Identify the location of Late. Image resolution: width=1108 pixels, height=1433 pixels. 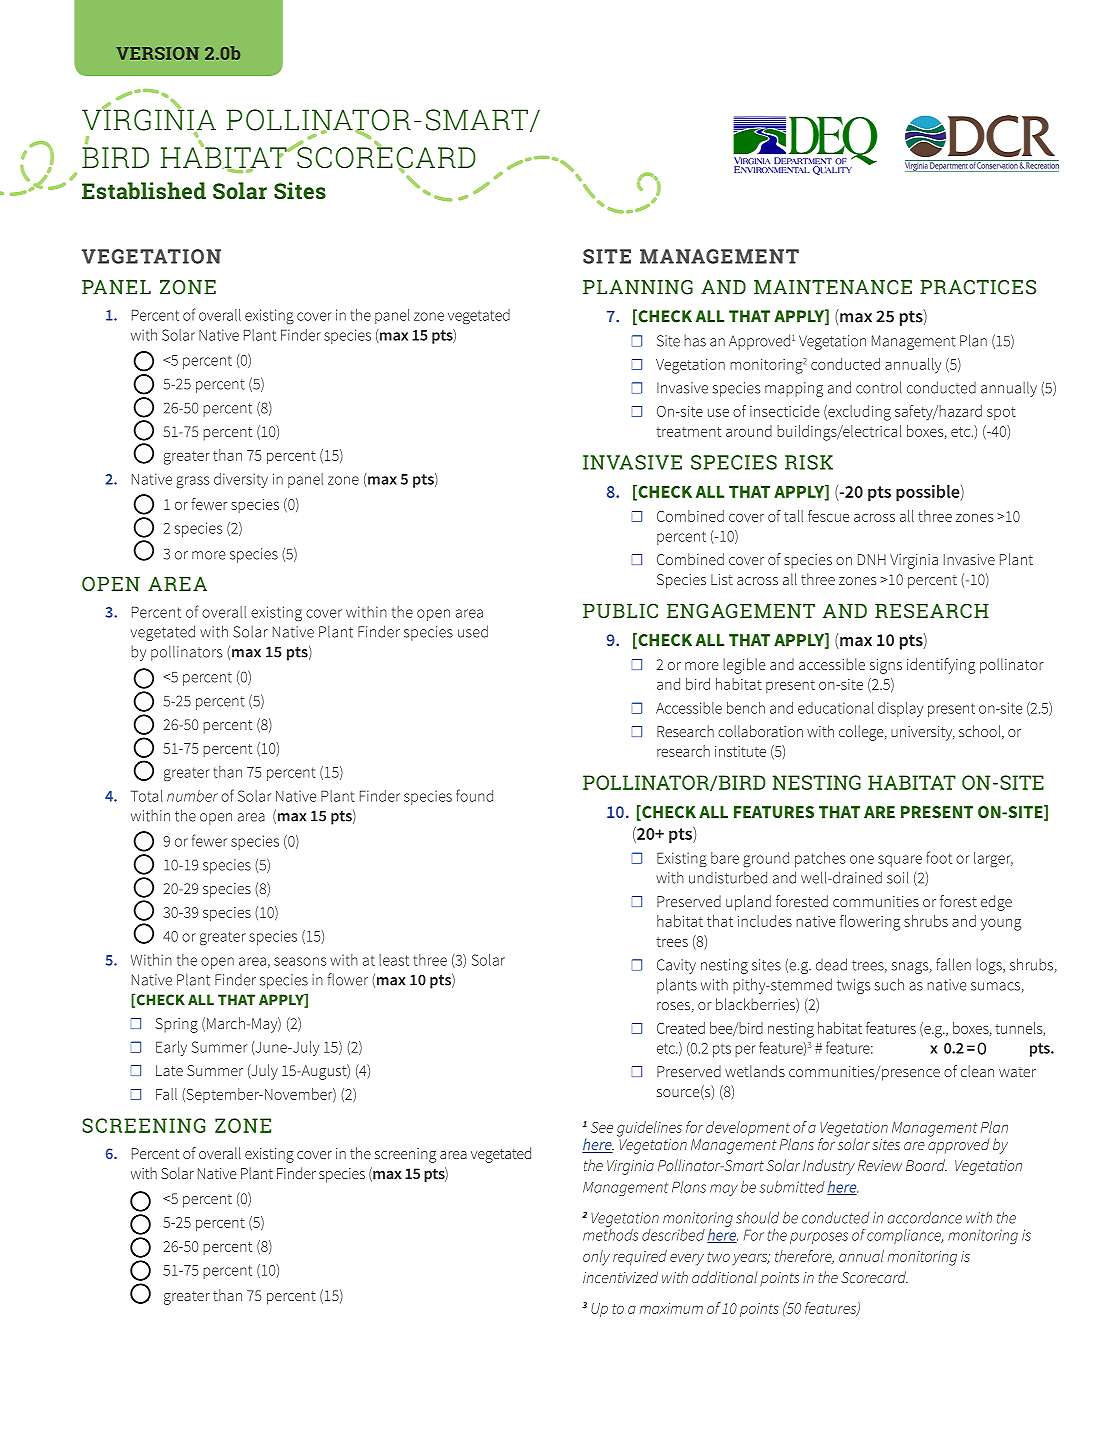
(169, 1070).
